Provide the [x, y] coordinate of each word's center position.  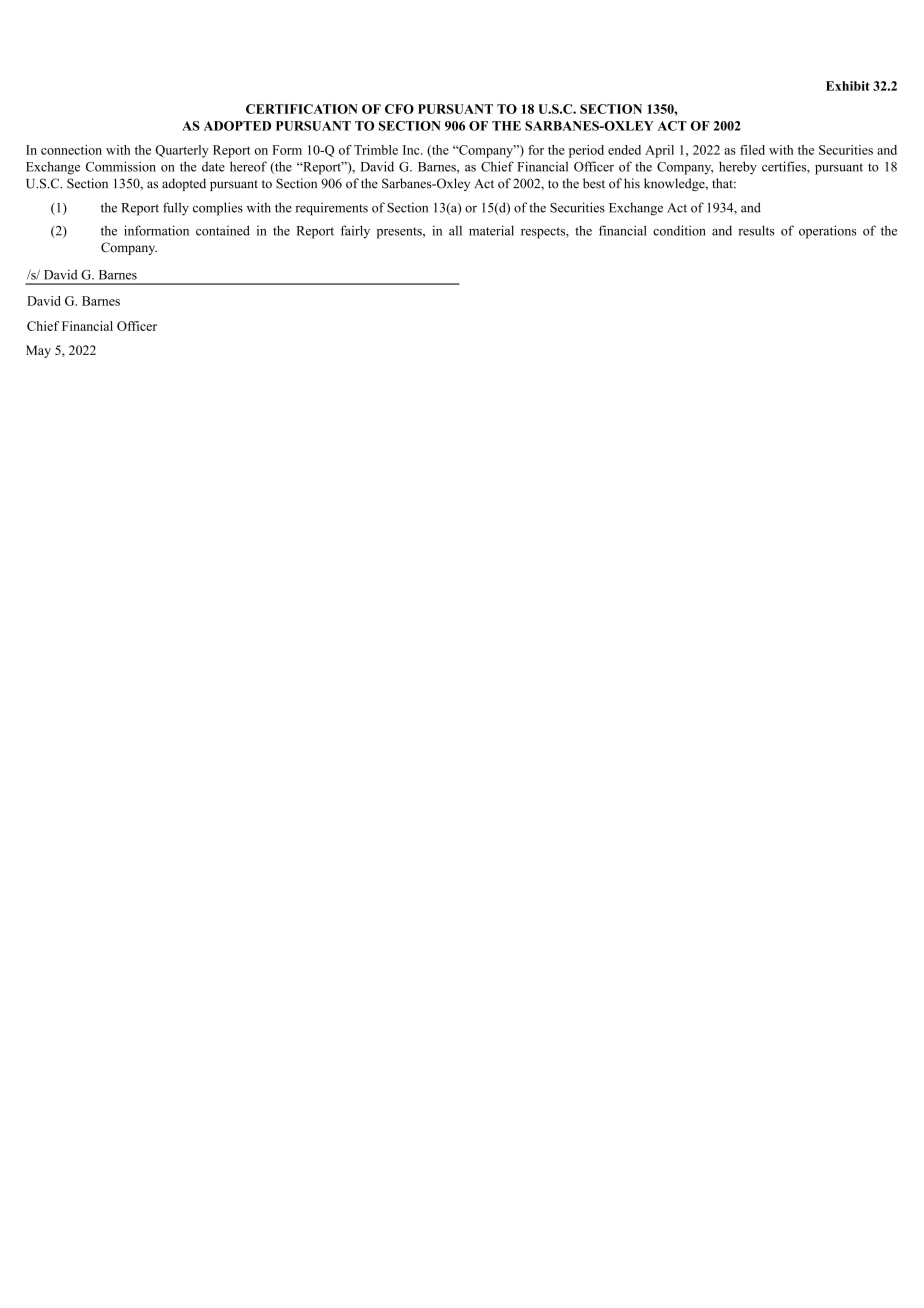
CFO [399, 109]
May [38, 351]
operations [827, 232]
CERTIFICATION [302, 109]
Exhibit [848, 86]
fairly [355, 232]
